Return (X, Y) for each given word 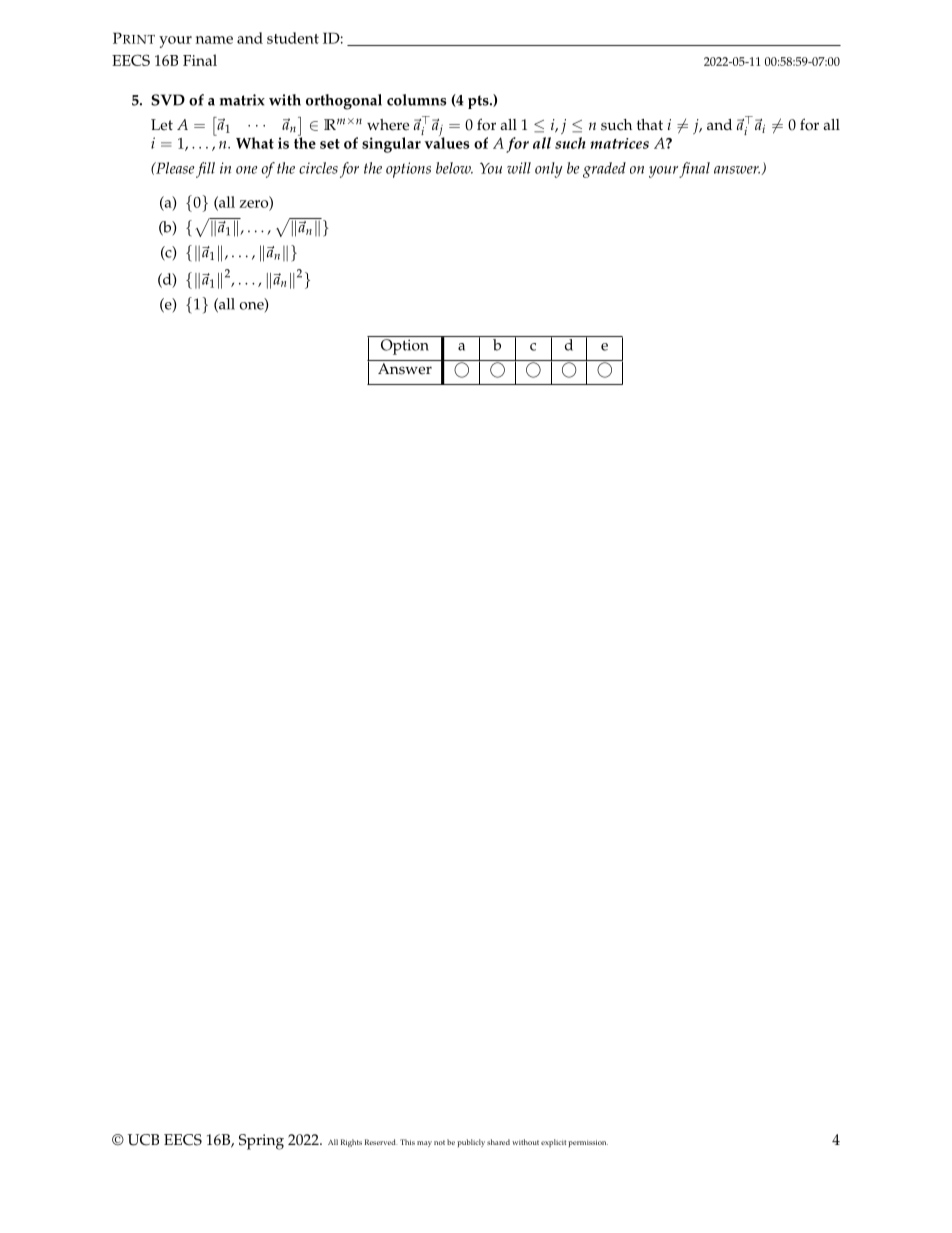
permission (588, 1143)
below (454, 168)
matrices (619, 143)
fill (205, 170)
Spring (261, 1142)
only (549, 170)
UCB (143, 1140)
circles (318, 168)
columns (416, 100)
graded (604, 170)
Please (174, 168)
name (214, 40)
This (407, 1142)
